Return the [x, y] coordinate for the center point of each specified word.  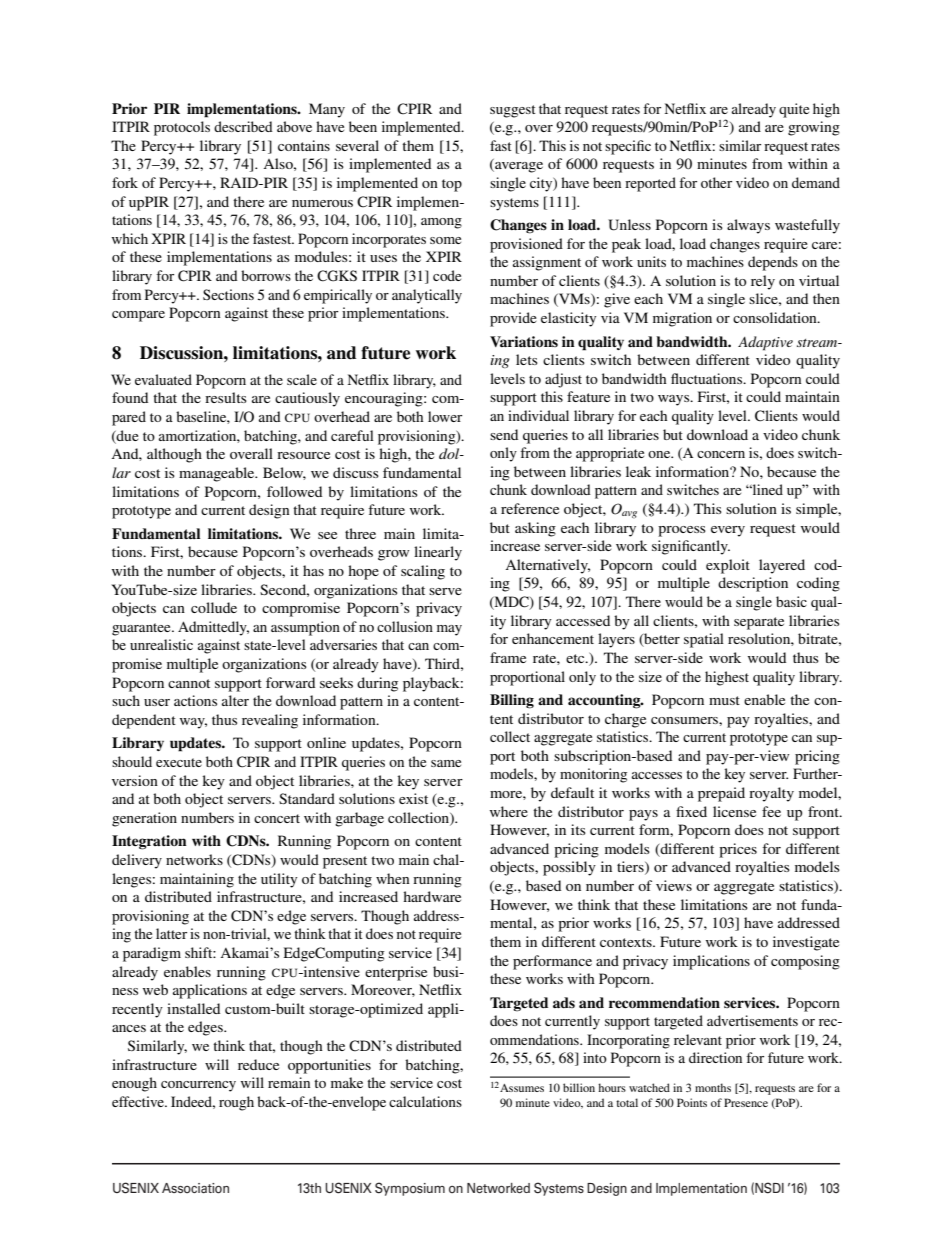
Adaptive [765, 343]
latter [171, 933]
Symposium [410, 1189]
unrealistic [161, 644]
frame [508, 657]
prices [738, 850]
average [518, 167]
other [716, 182]
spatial [704, 640]
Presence [746, 1102]
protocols [182, 128]
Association [195, 1188]
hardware [432, 896]
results [226, 397]
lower [445, 416]
